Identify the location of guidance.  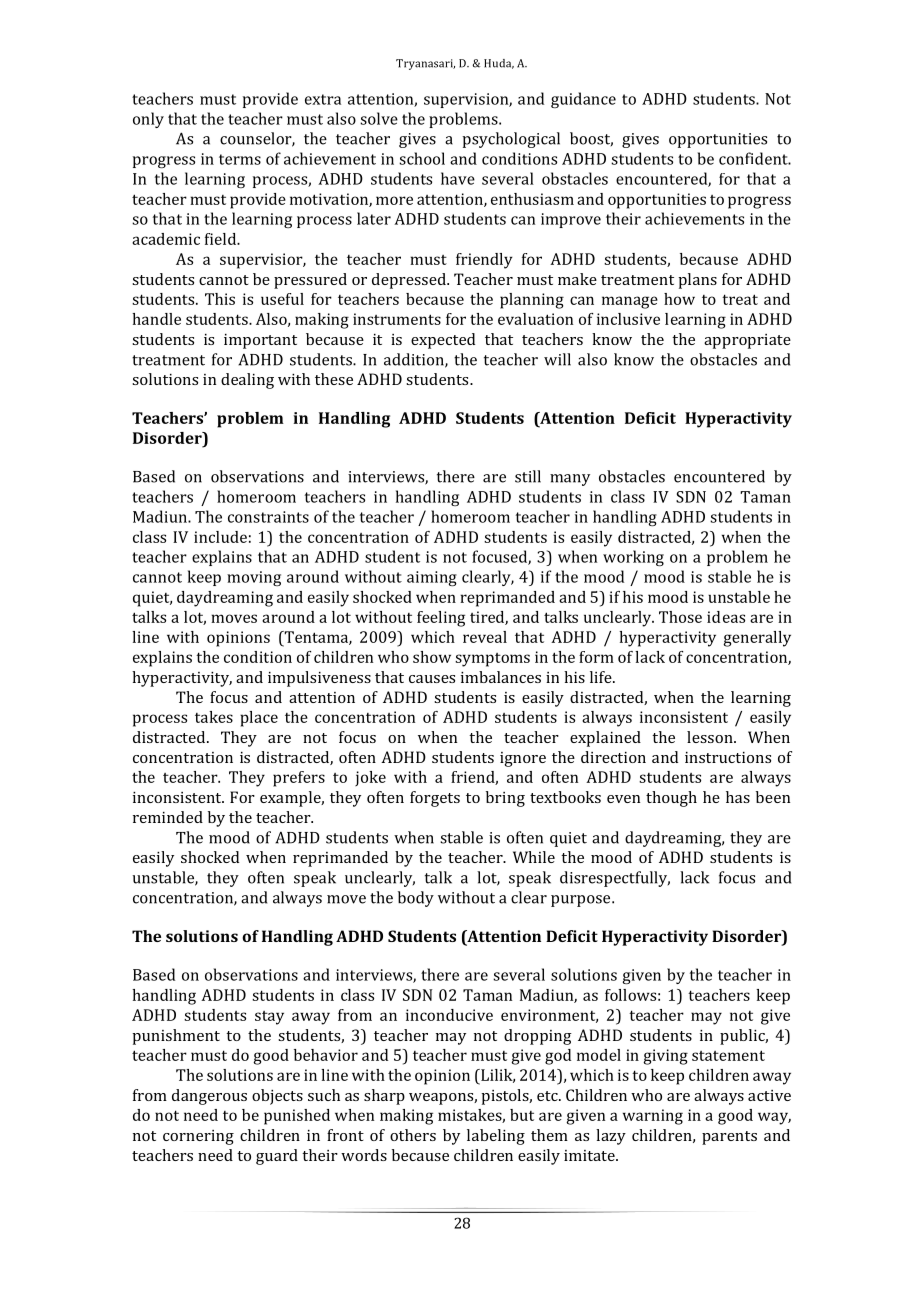
(583, 100).
